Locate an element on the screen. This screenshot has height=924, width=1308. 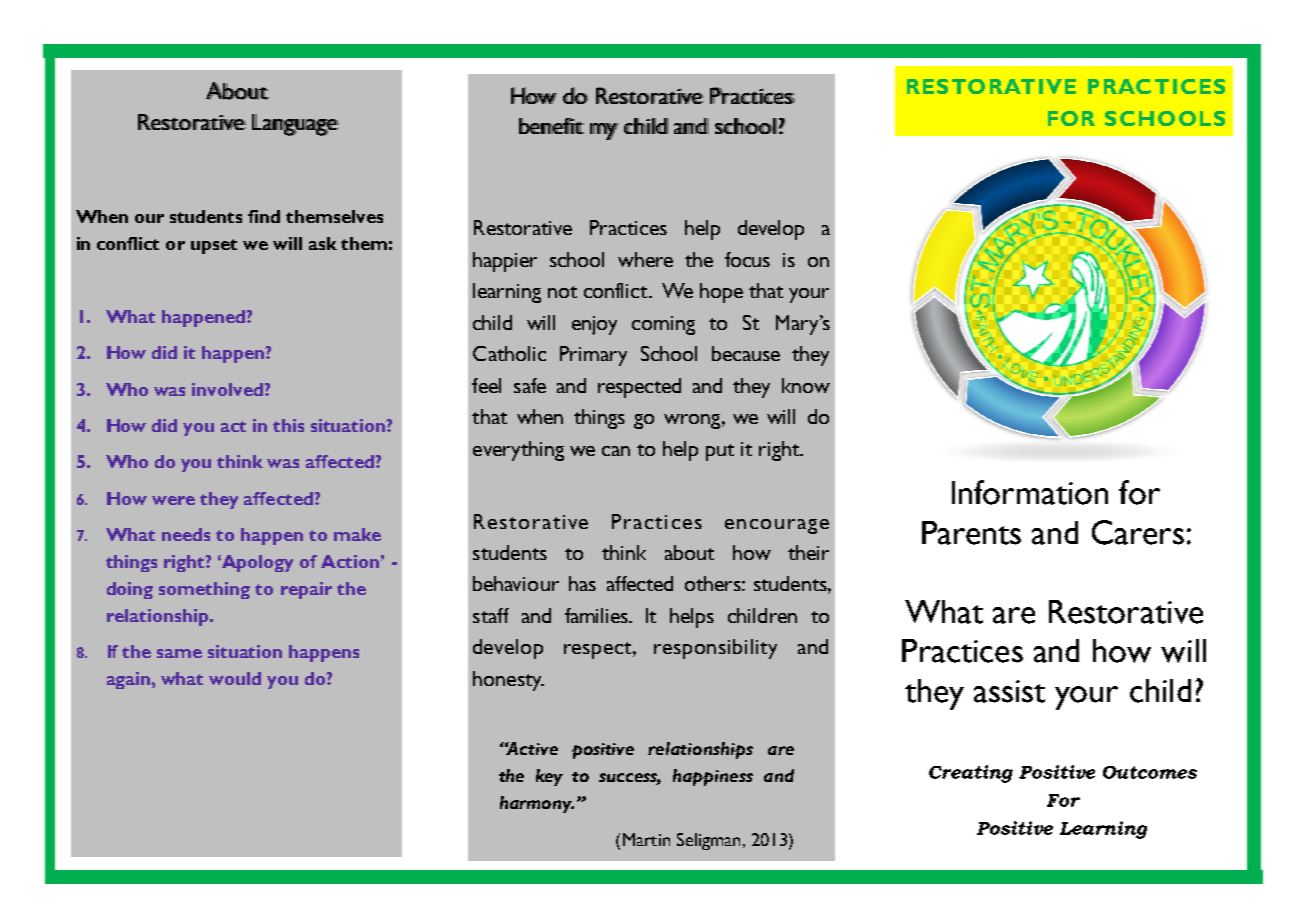
coming is located at coordinates (663, 325).
